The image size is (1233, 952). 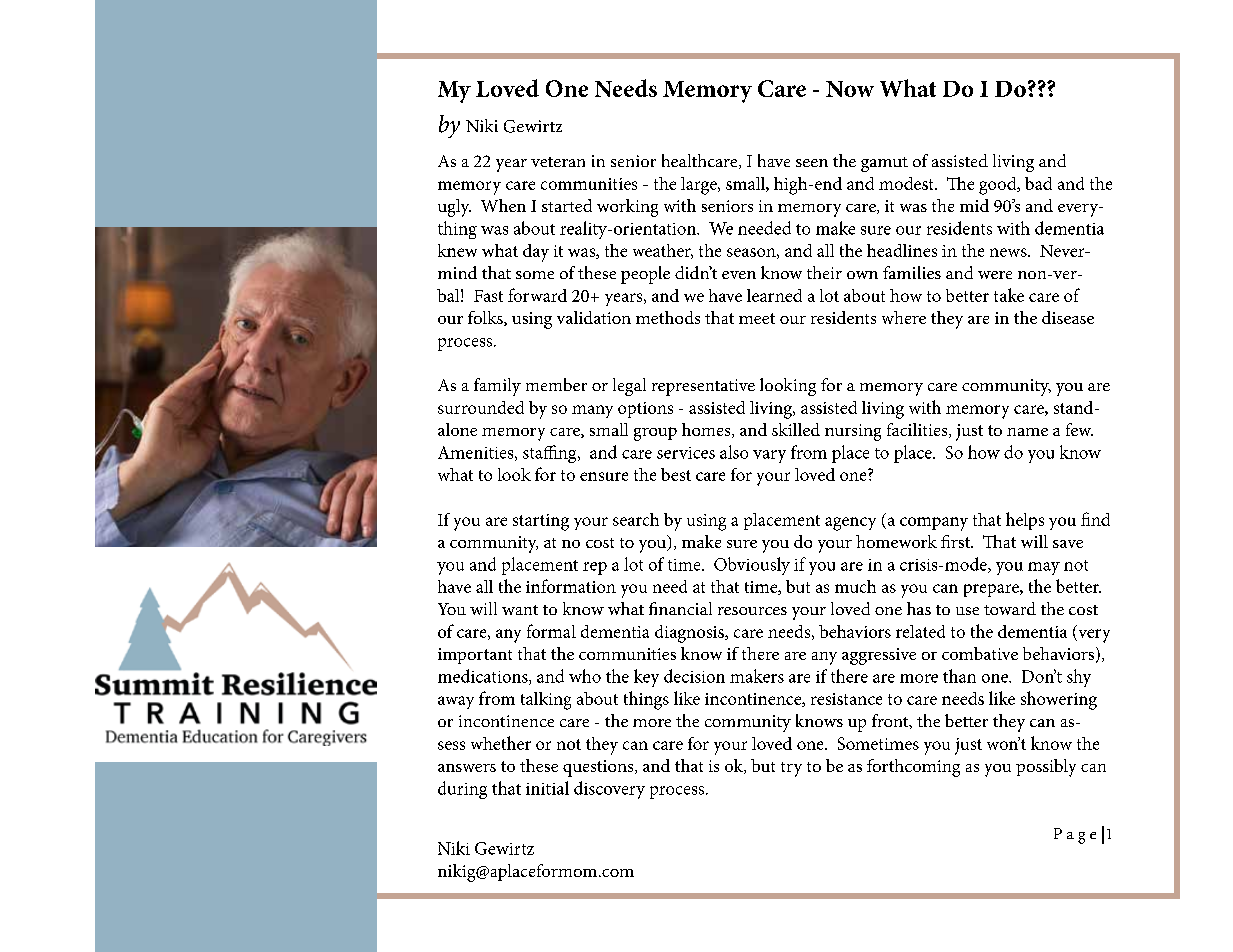 What do you see at coordinates (551, 454) in the document?
I see `staffing` at bounding box center [551, 454].
